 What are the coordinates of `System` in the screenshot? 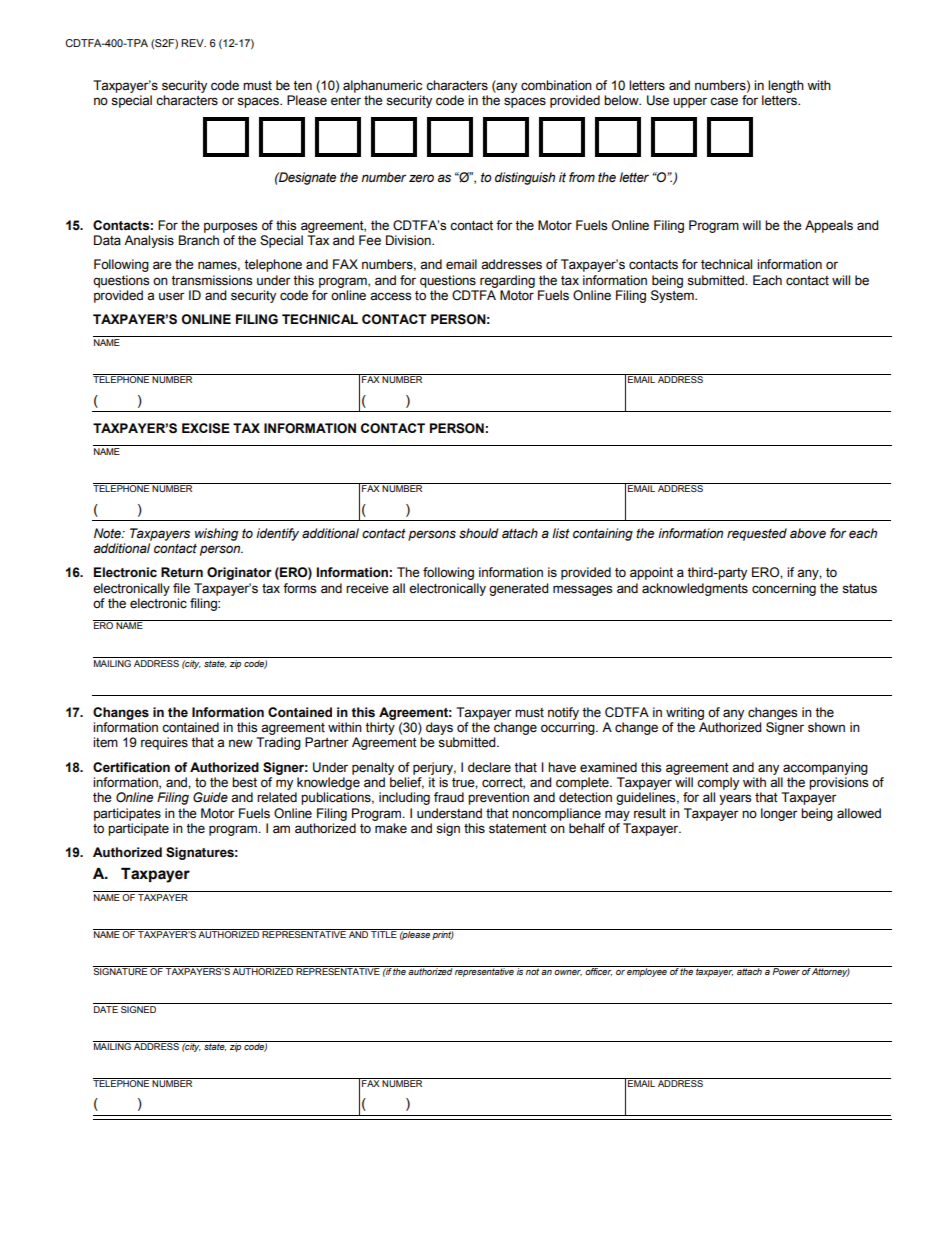 It's located at (673, 296).
